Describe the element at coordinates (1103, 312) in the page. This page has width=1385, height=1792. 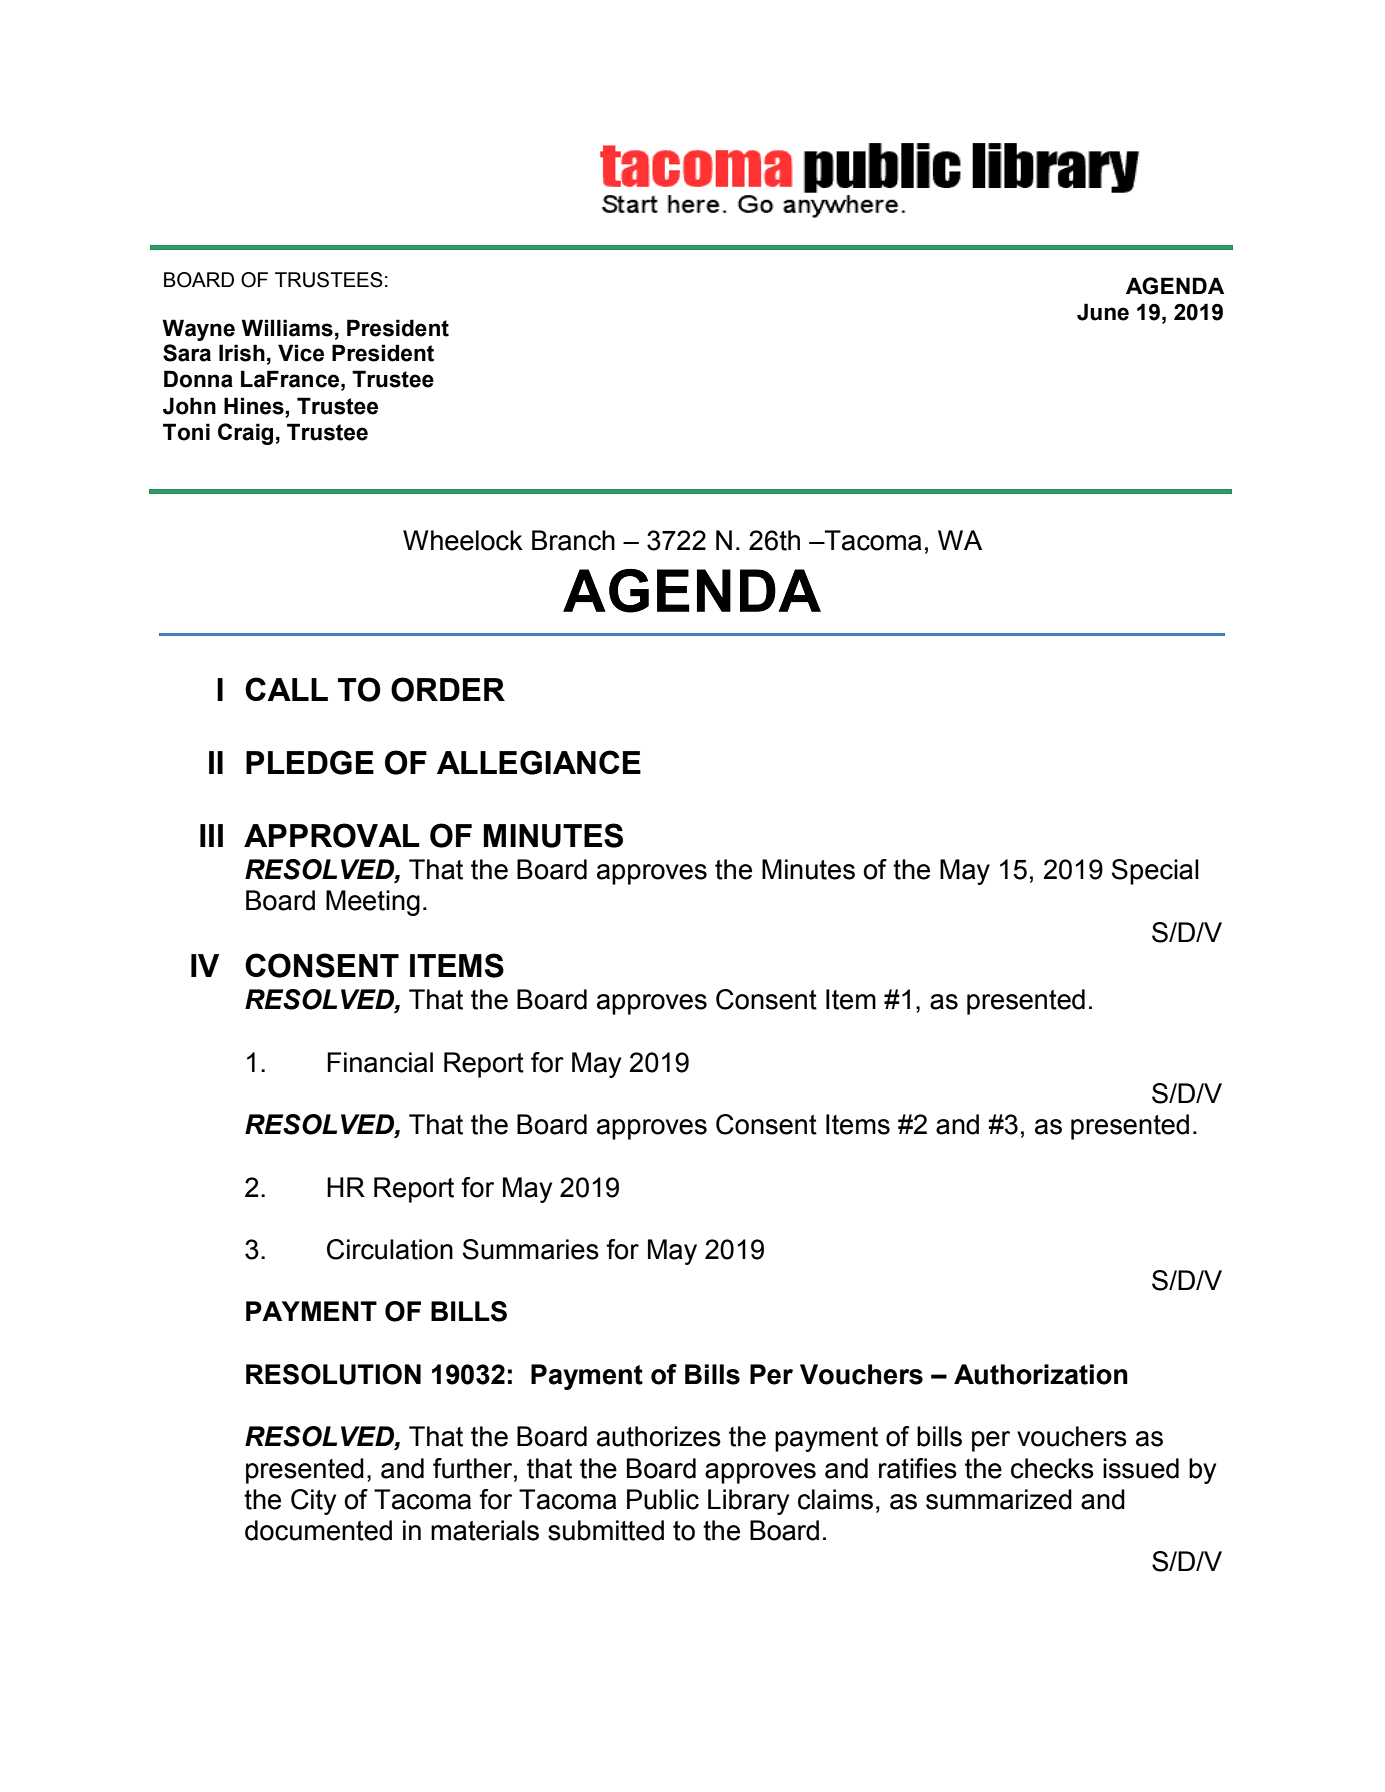
I see `June` at that location.
